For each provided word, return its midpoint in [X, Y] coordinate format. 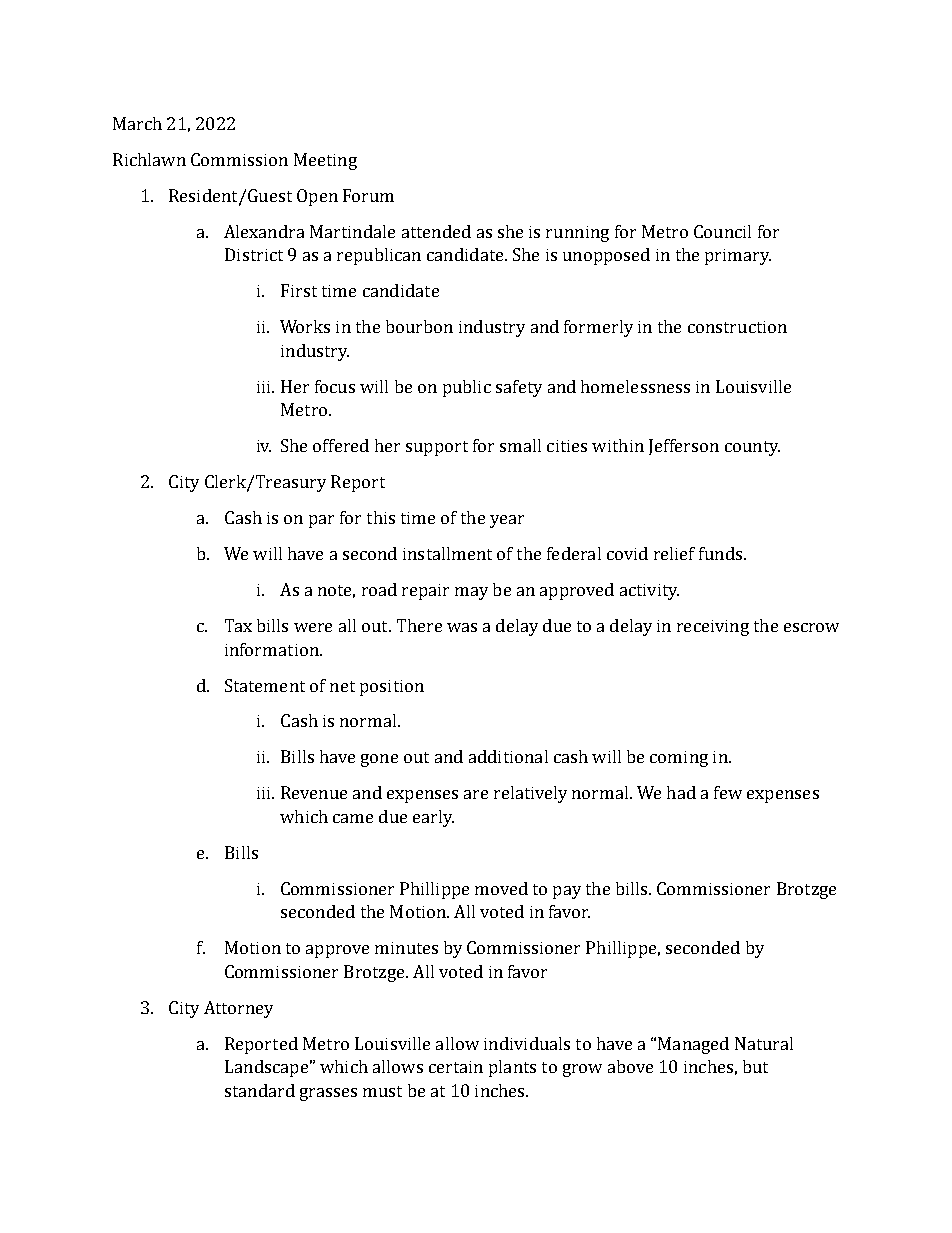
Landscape [266, 1068]
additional [508, 756]
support [437, 448]
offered [341, 445]
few [728, 792]
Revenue [314, 792]
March [137, 123]
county [752, 448]
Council [722, 231]
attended [436, 231]
